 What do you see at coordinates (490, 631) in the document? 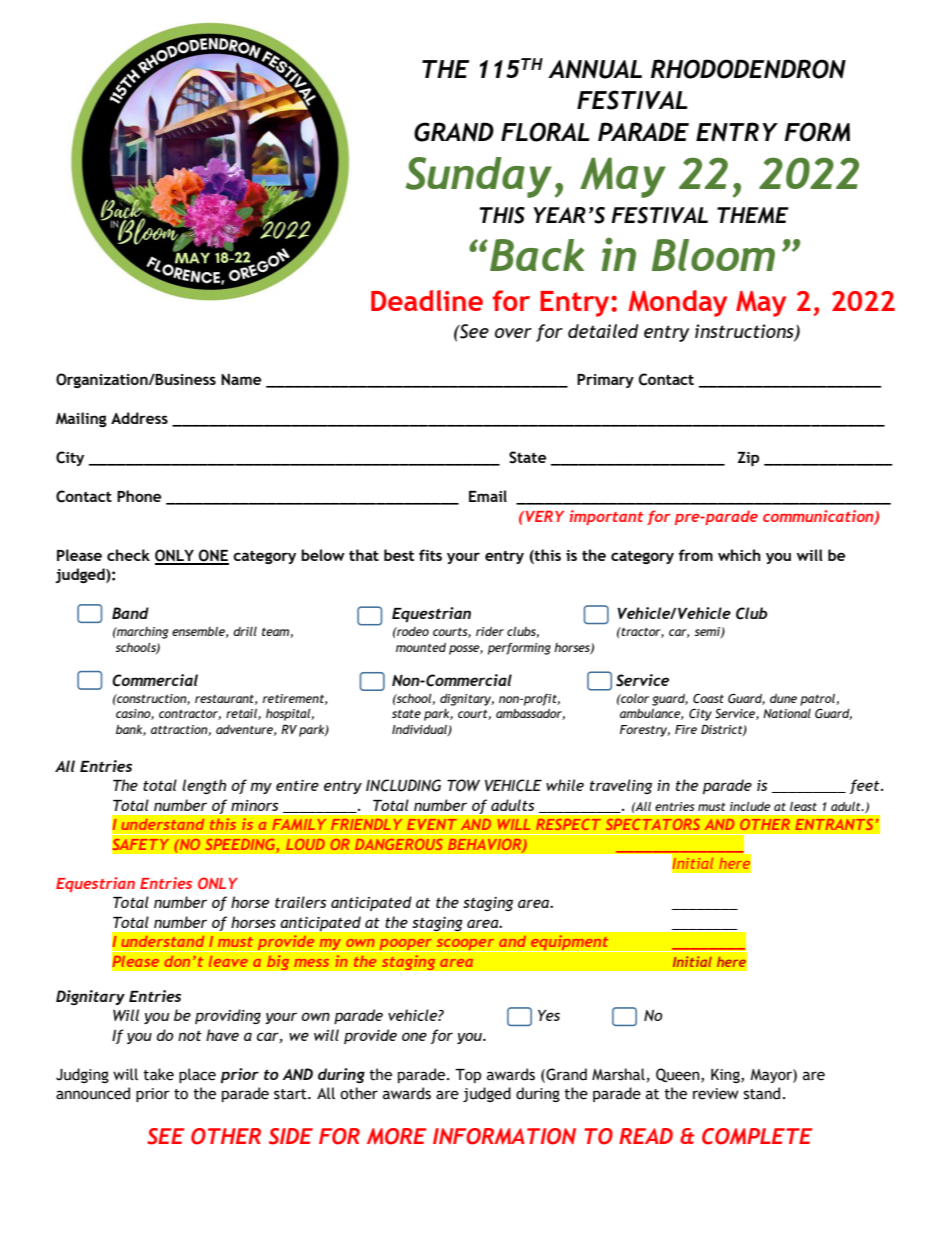
I see `rider` at bounding box center [490, 631].
